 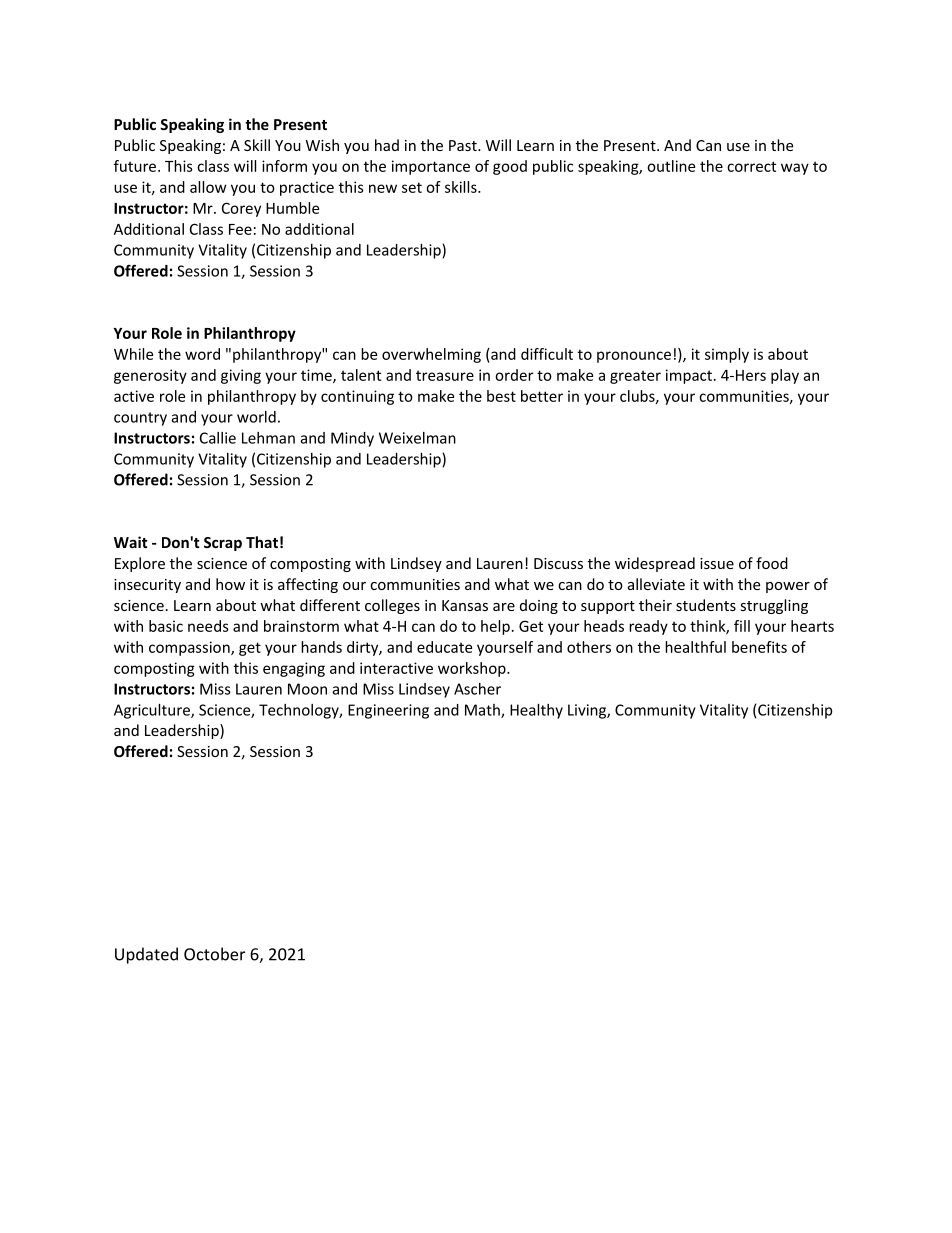 What do you see at coordinates (759, 647) in the image?
I see `benefits` at bounding box center [759, 647].
